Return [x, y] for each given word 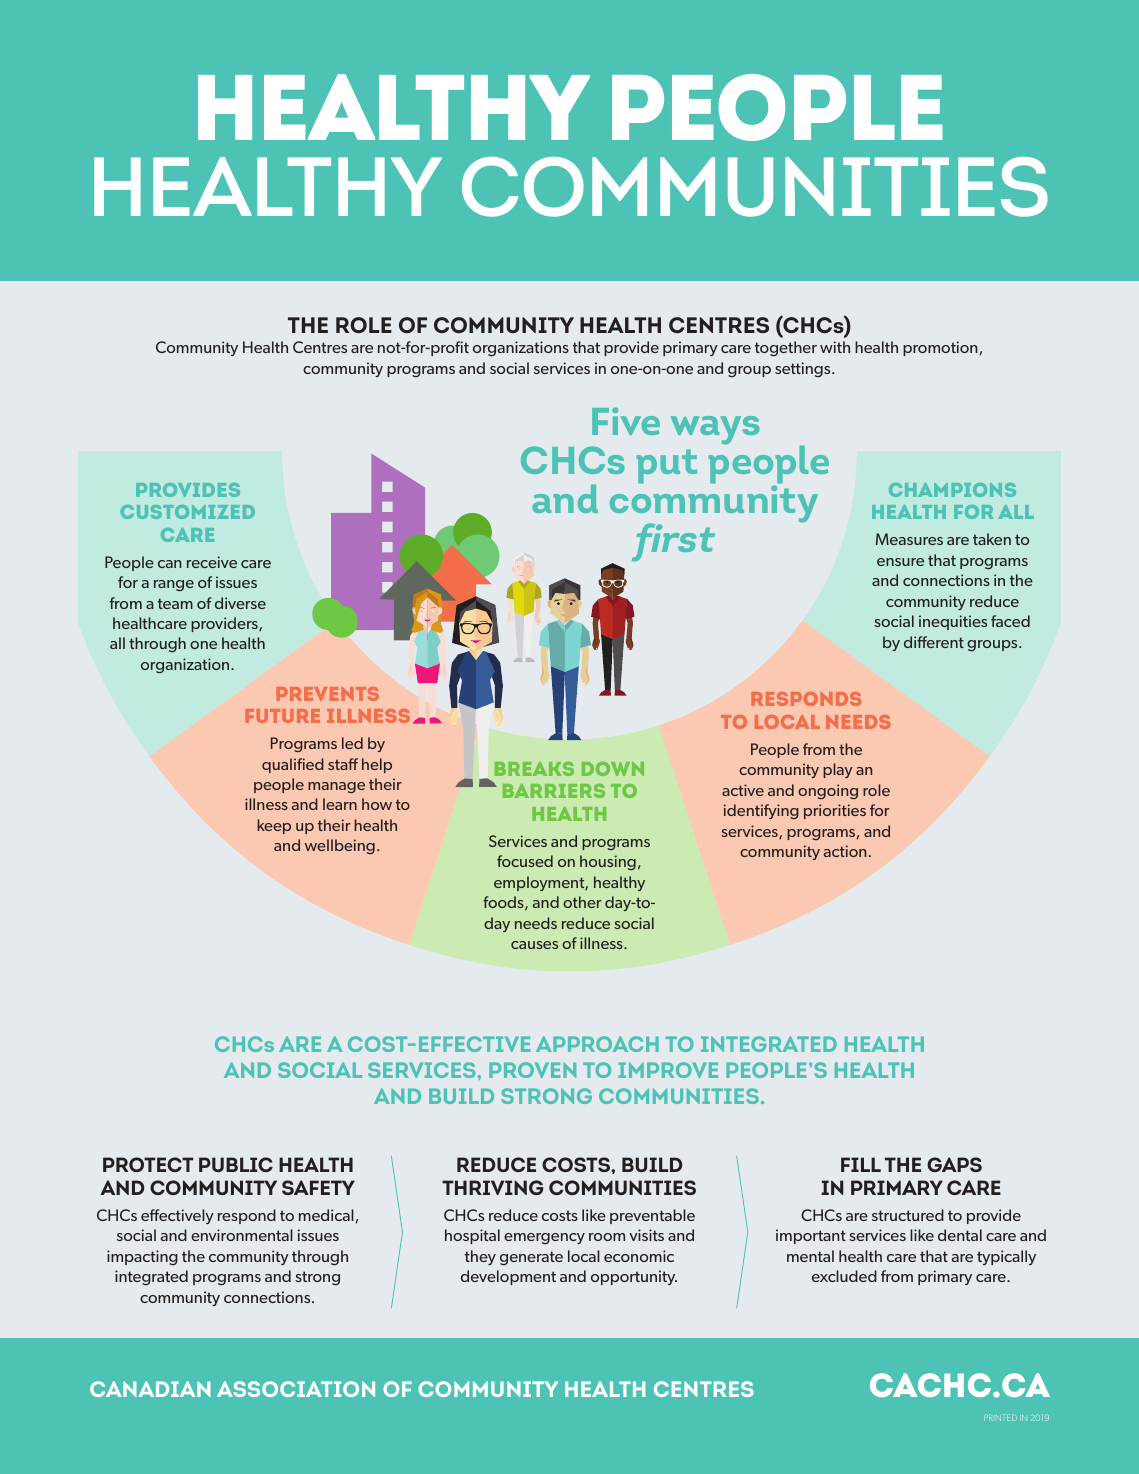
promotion [941, 348]
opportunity [634, 1277]
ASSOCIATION [296, 1389]
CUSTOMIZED [188, 512]
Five [626, 421]
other [582, 902]
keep [274, 826]
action [845, 851]
